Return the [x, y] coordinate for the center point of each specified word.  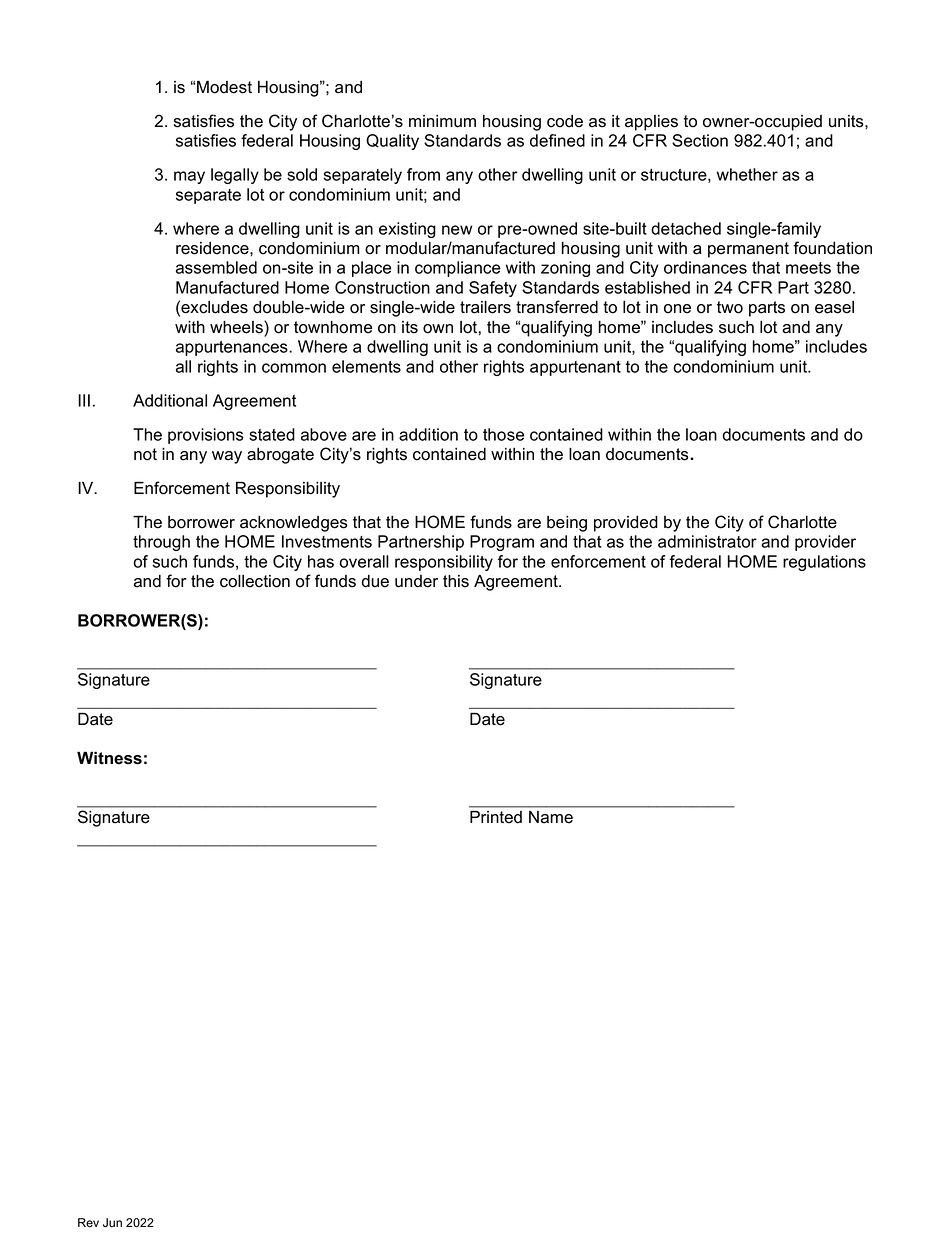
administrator [707, 541]
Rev [88, 1223]
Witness [109, 758]
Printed [496, 817]
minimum [442, 121]
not [145, 454]
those [503, 434]
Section [700, 140]
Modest [224, 87]
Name [551, 817]
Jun [112, 1223]
